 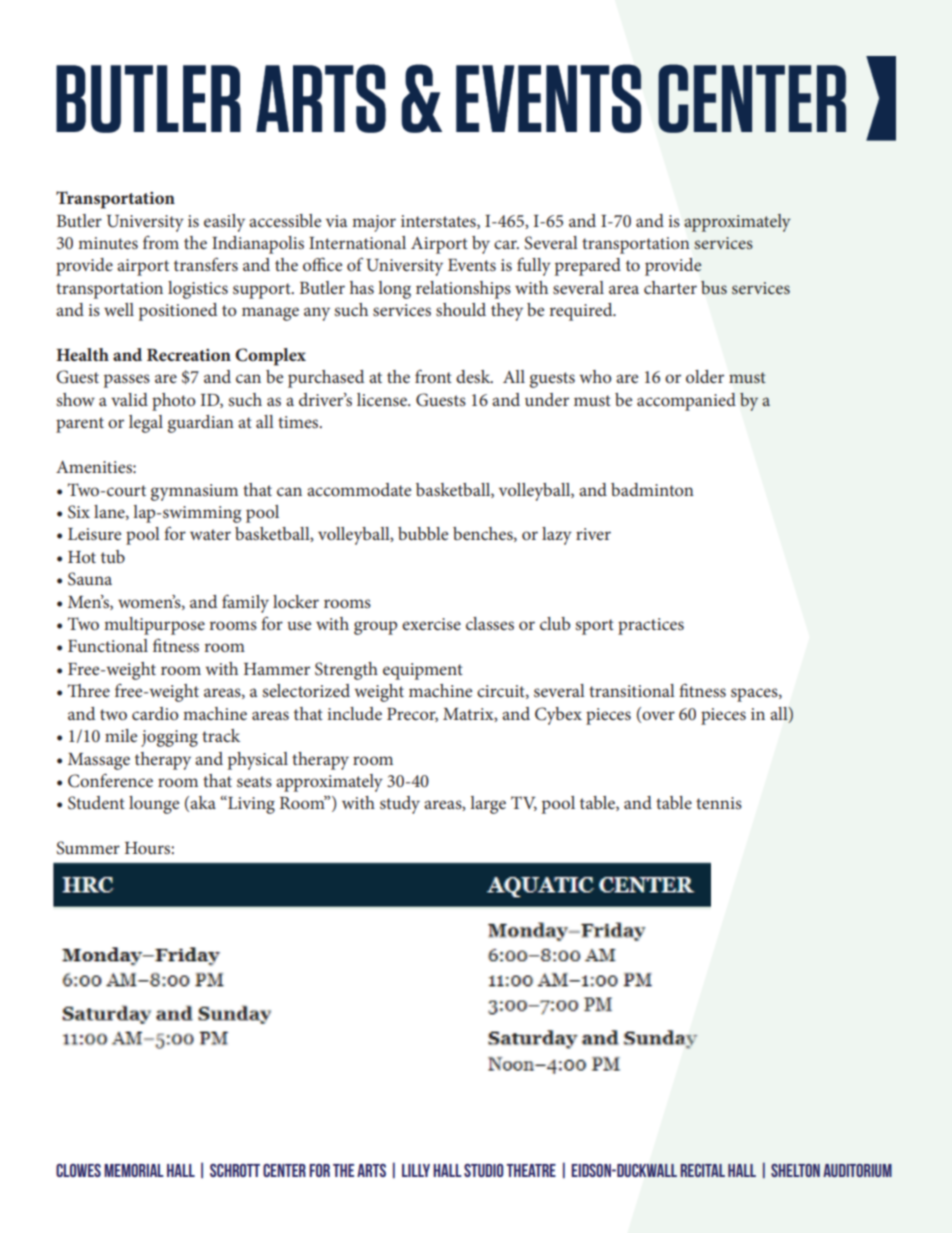 What do you see at coordinates (714, 287) in the document?
I see `bus` at bounding box center [714, 287].
